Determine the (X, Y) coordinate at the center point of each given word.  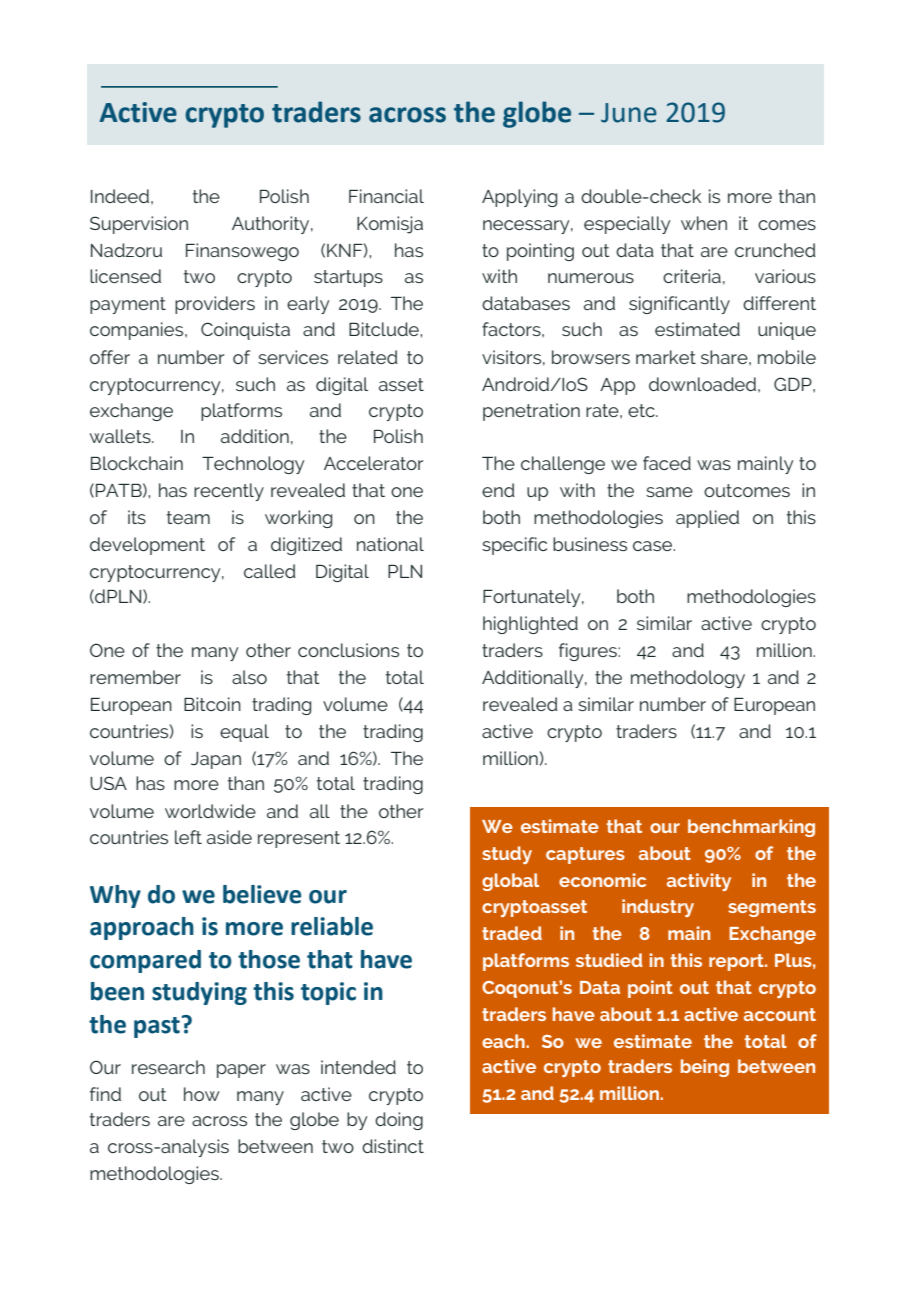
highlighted (530, 625)
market (666, 357)
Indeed (120, 196)
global (510, 882)
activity (699, 882)
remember (135, 677)
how (202, 1094)
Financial (386, 196)
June (629, 113)
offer (110, 357)
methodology (688, 679)
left (188, 837)
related (368, 357)
